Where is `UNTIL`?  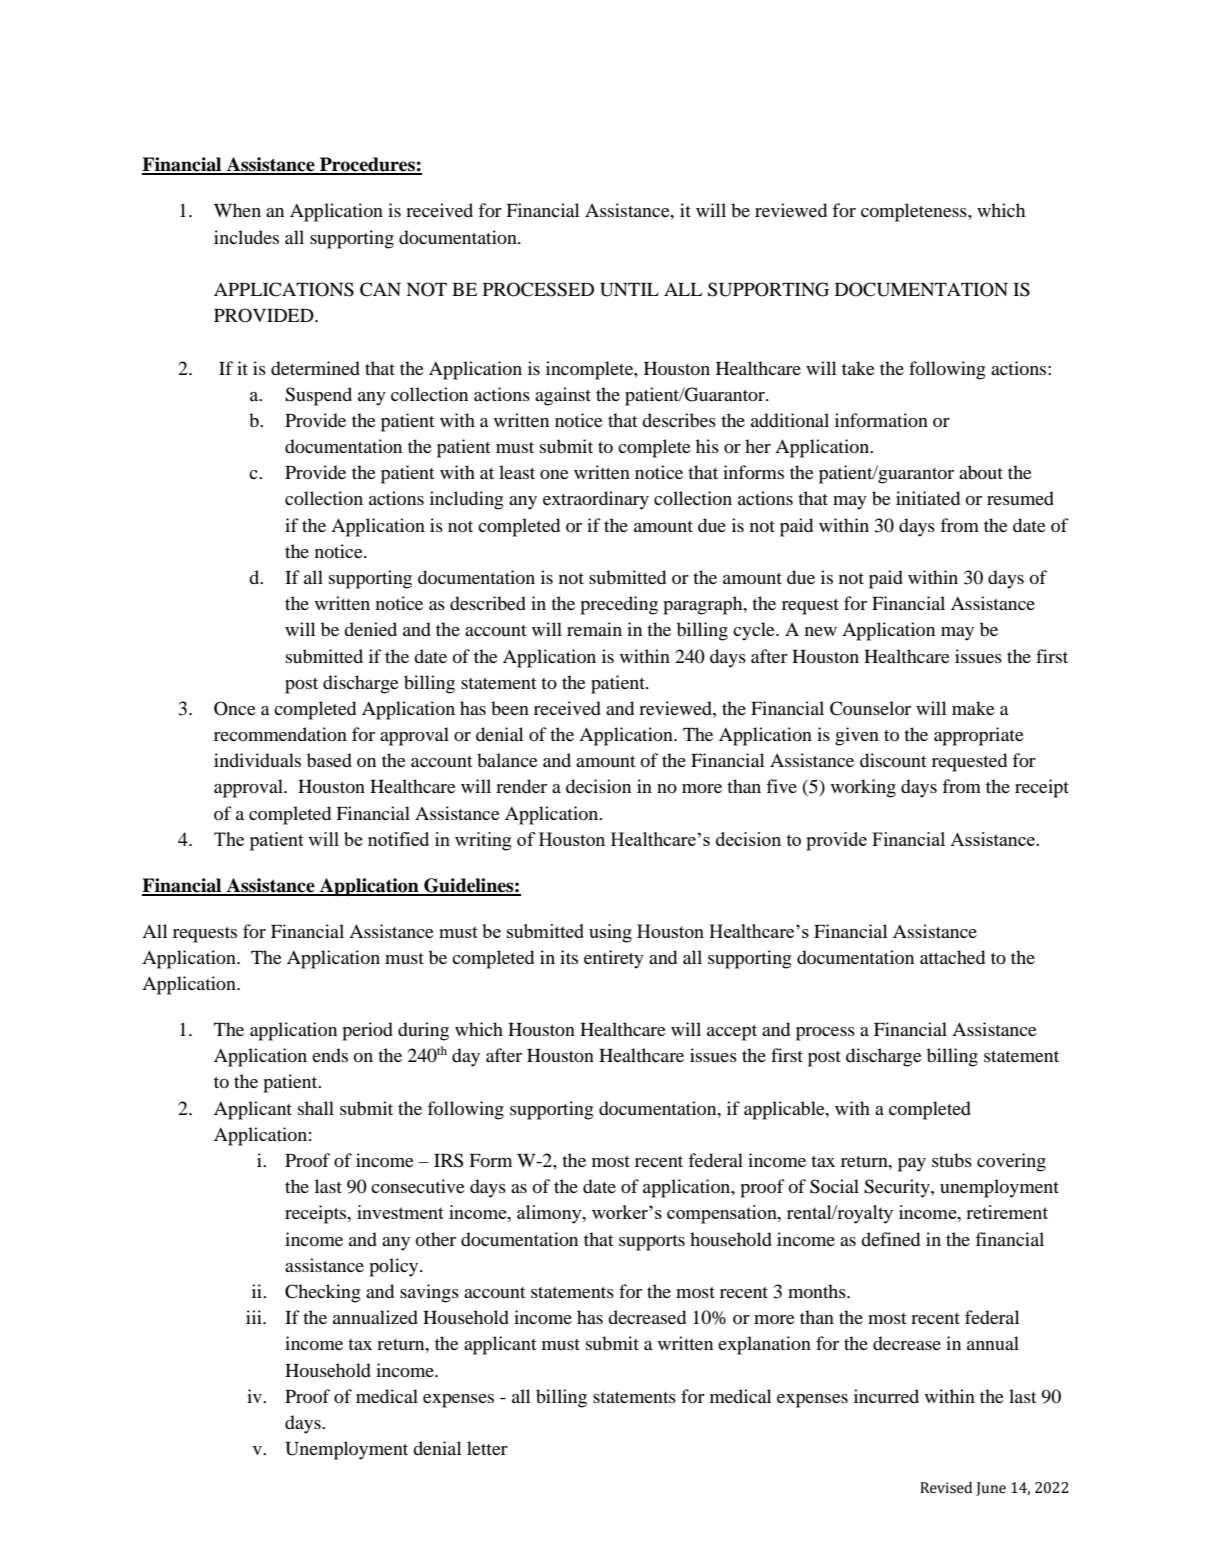
UNTIL is located at coordinates (629, 290).
